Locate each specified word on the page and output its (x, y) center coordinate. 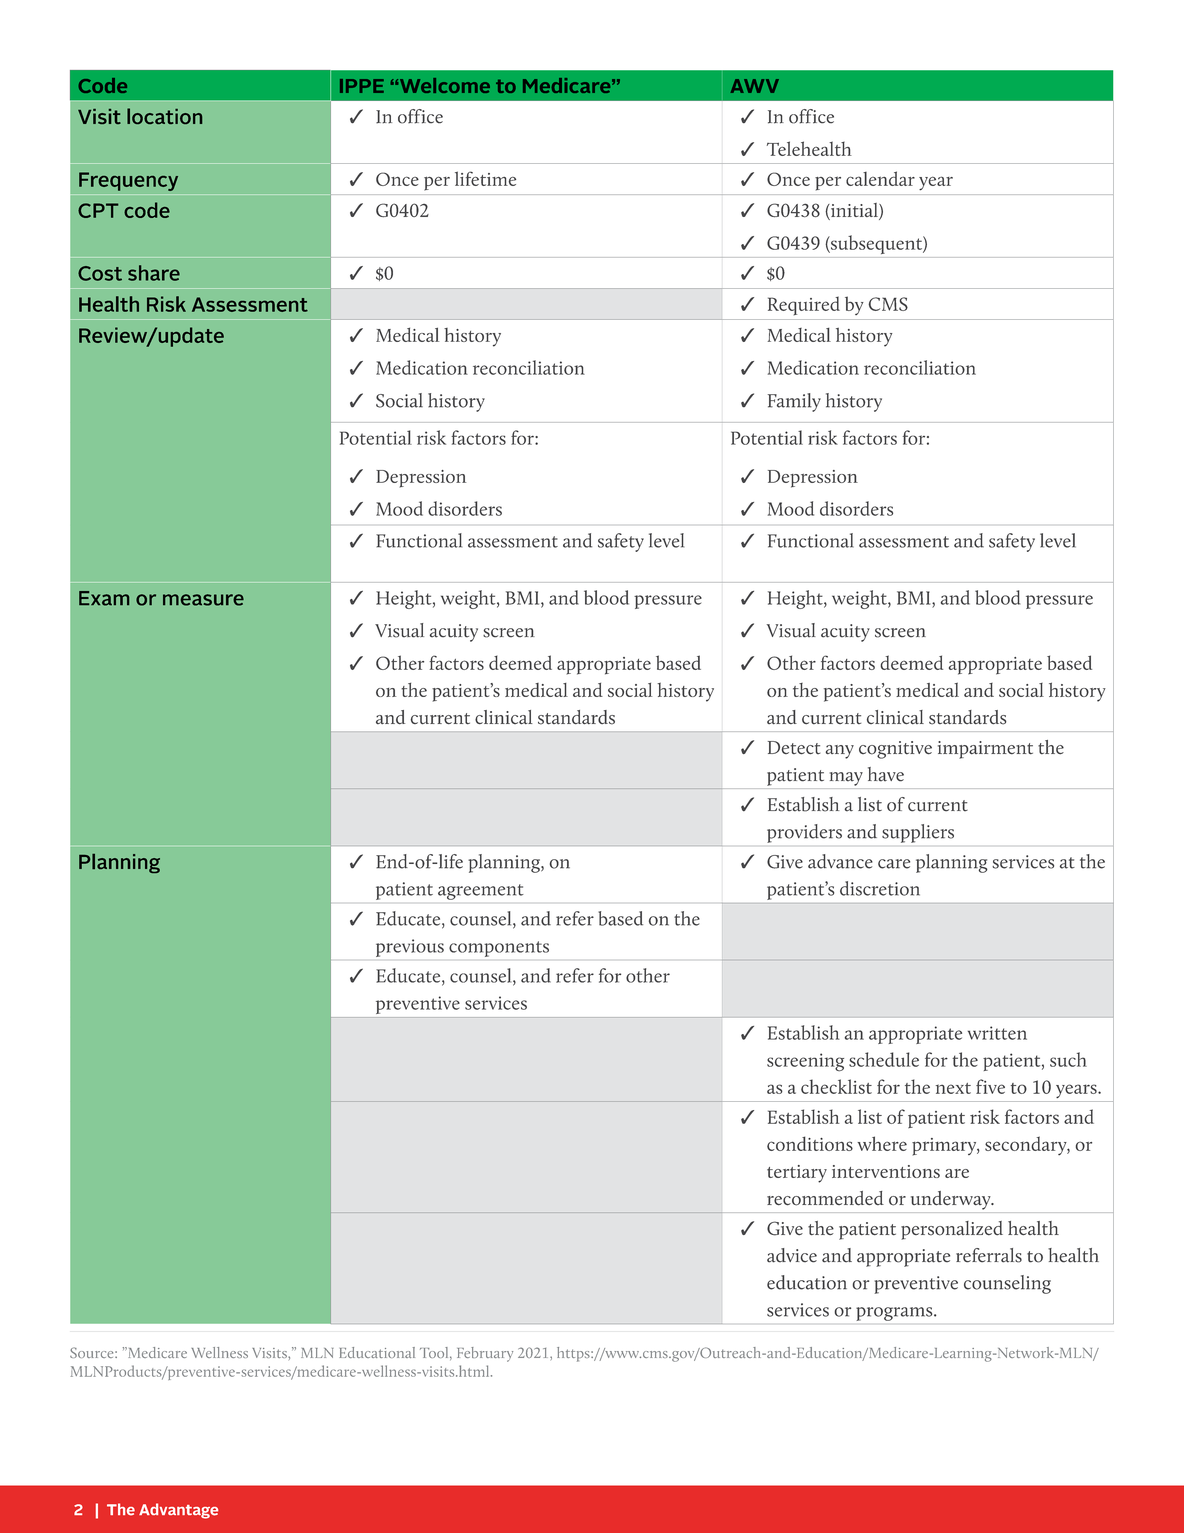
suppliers (918, 833)
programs (895, 1314)
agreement (480, 892)
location (164, 116)
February (485, 1354)
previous (410, 948)
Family (794, 402)
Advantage (178, 1511)
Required (804, 305)
